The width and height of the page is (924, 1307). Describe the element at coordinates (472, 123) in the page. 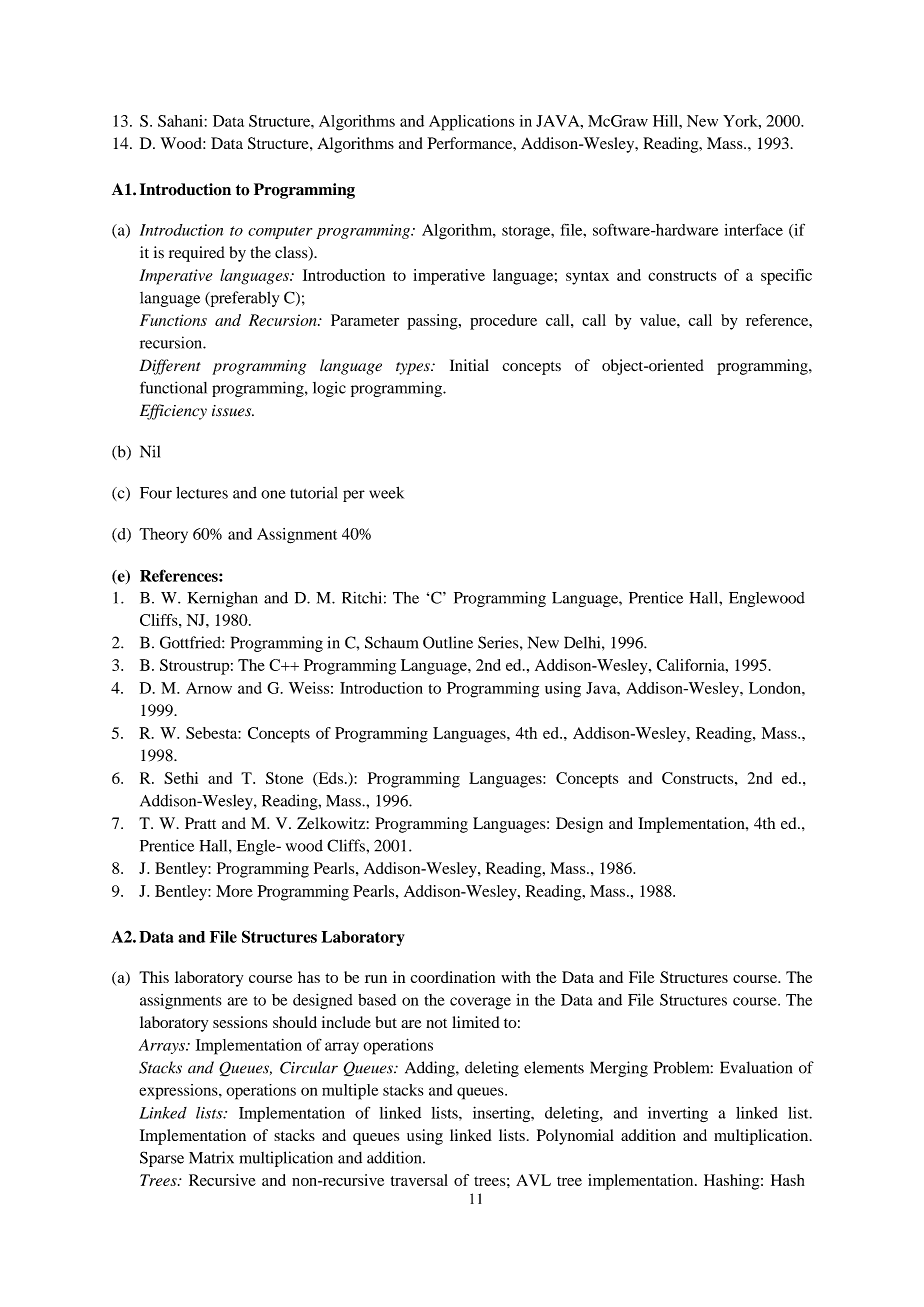

I see `Applications` at that location.
